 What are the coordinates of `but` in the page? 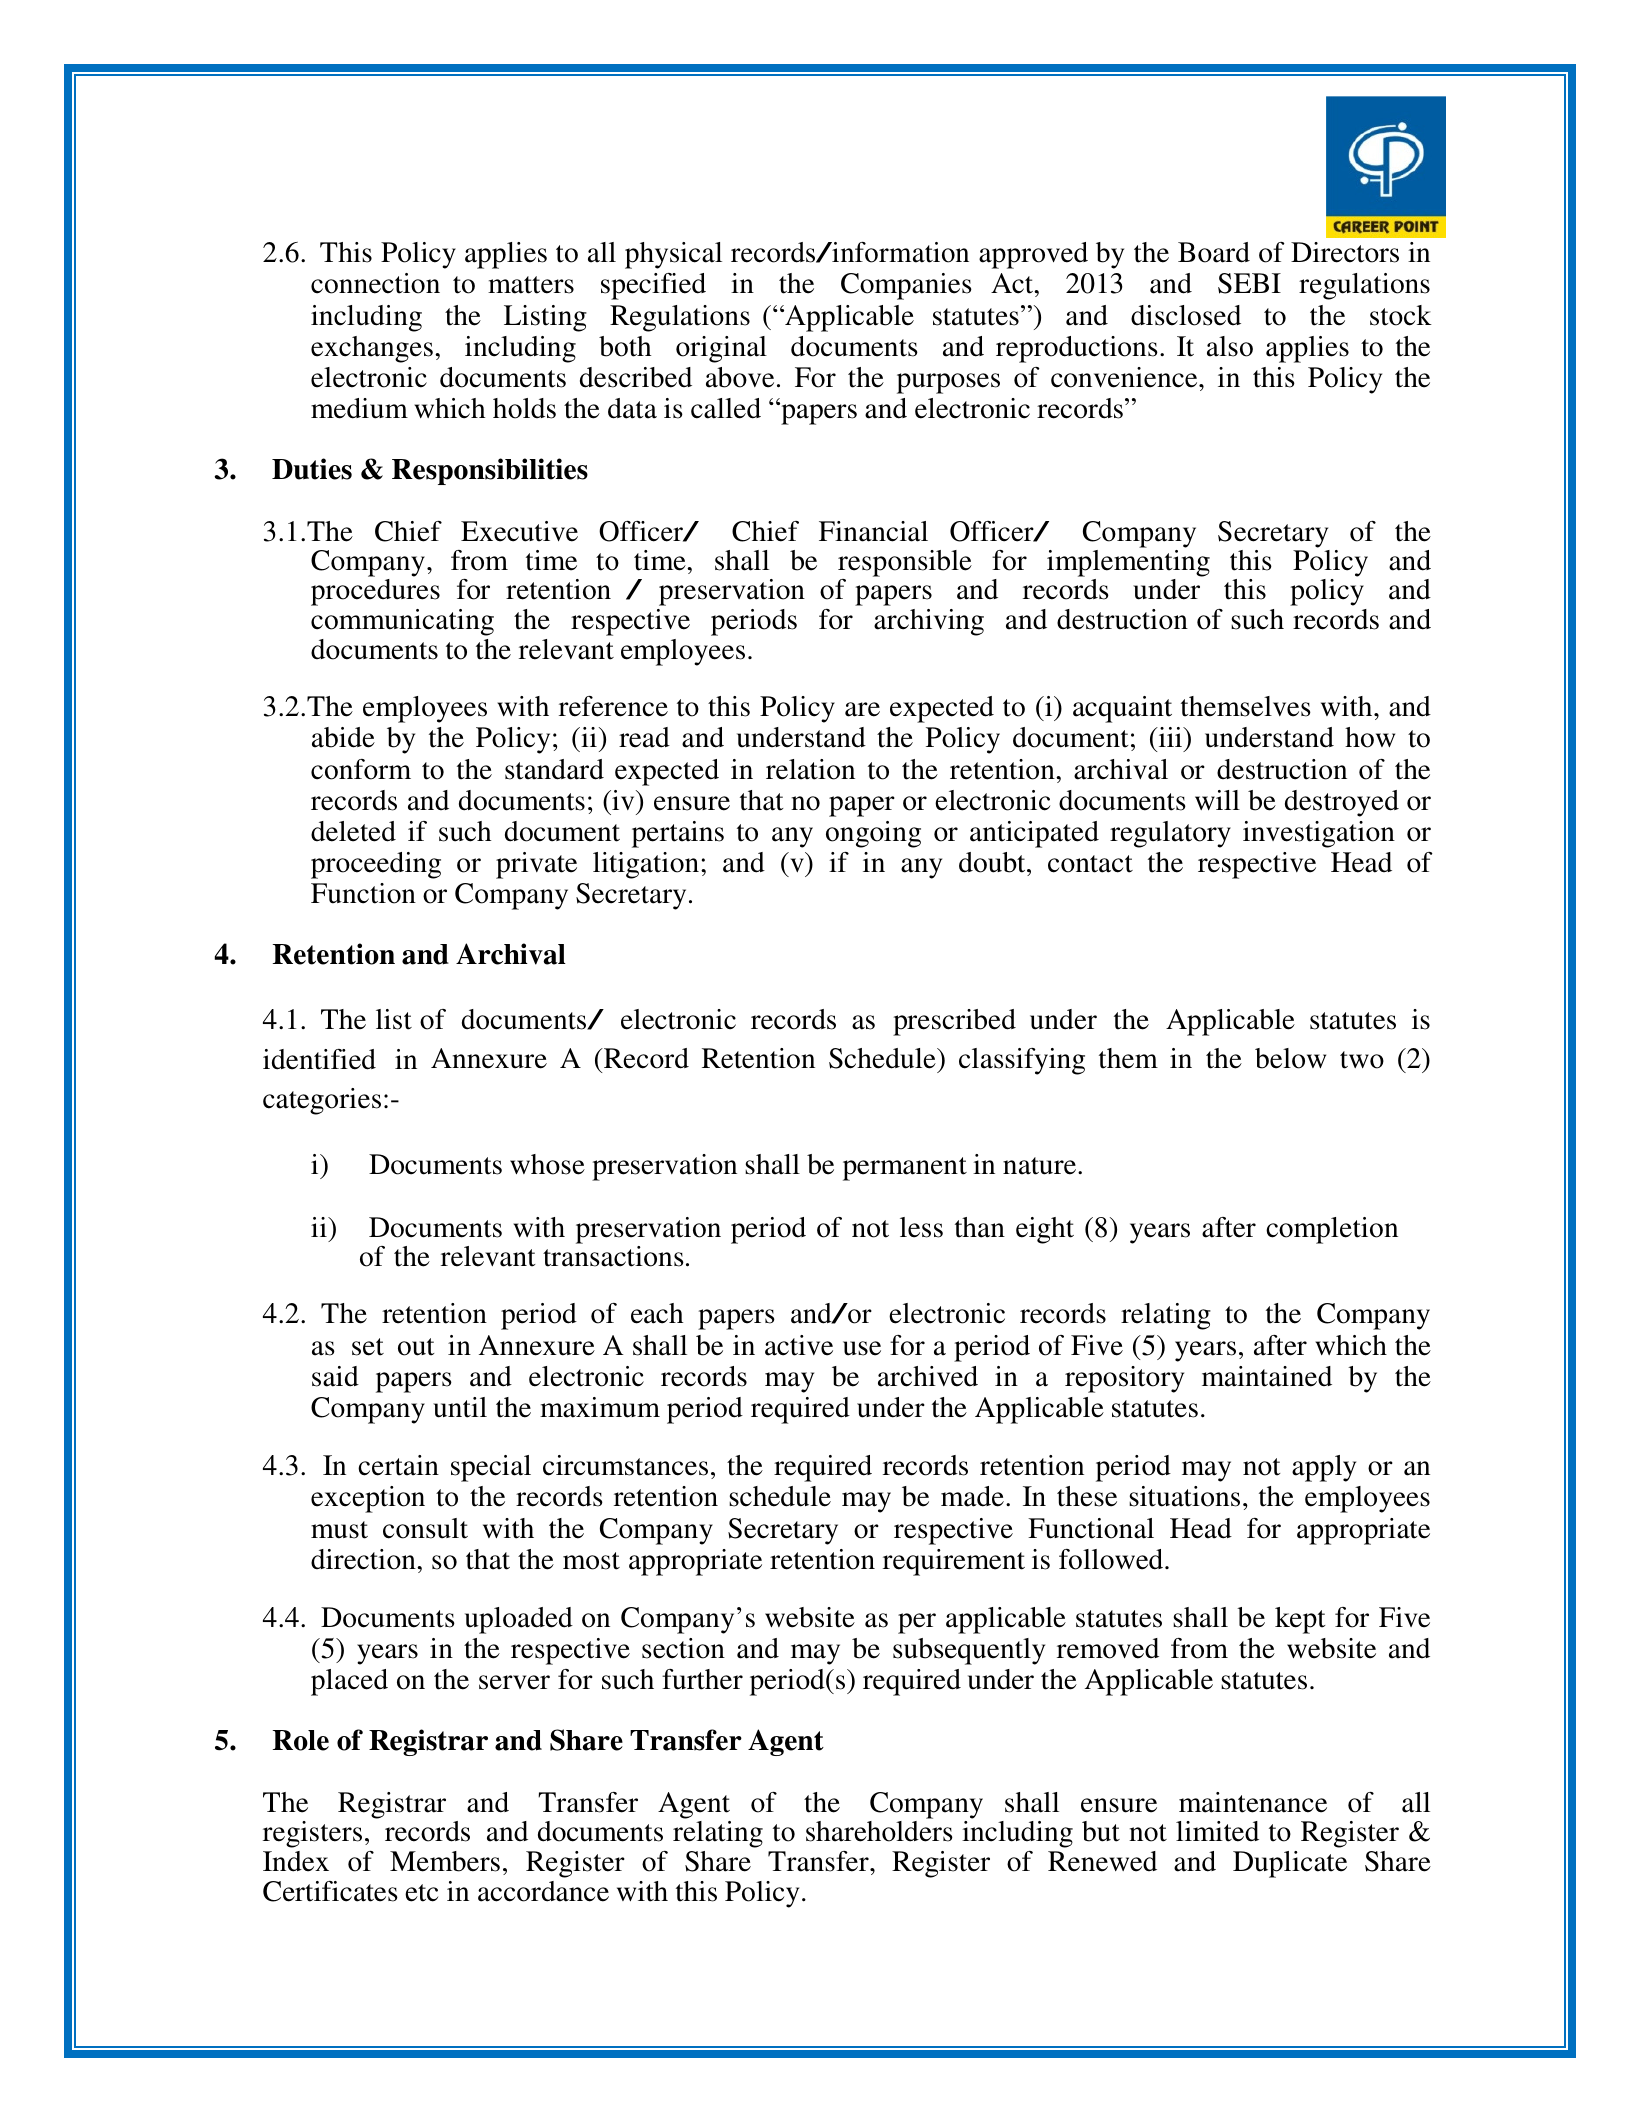 It's located at (1101, 1831).
